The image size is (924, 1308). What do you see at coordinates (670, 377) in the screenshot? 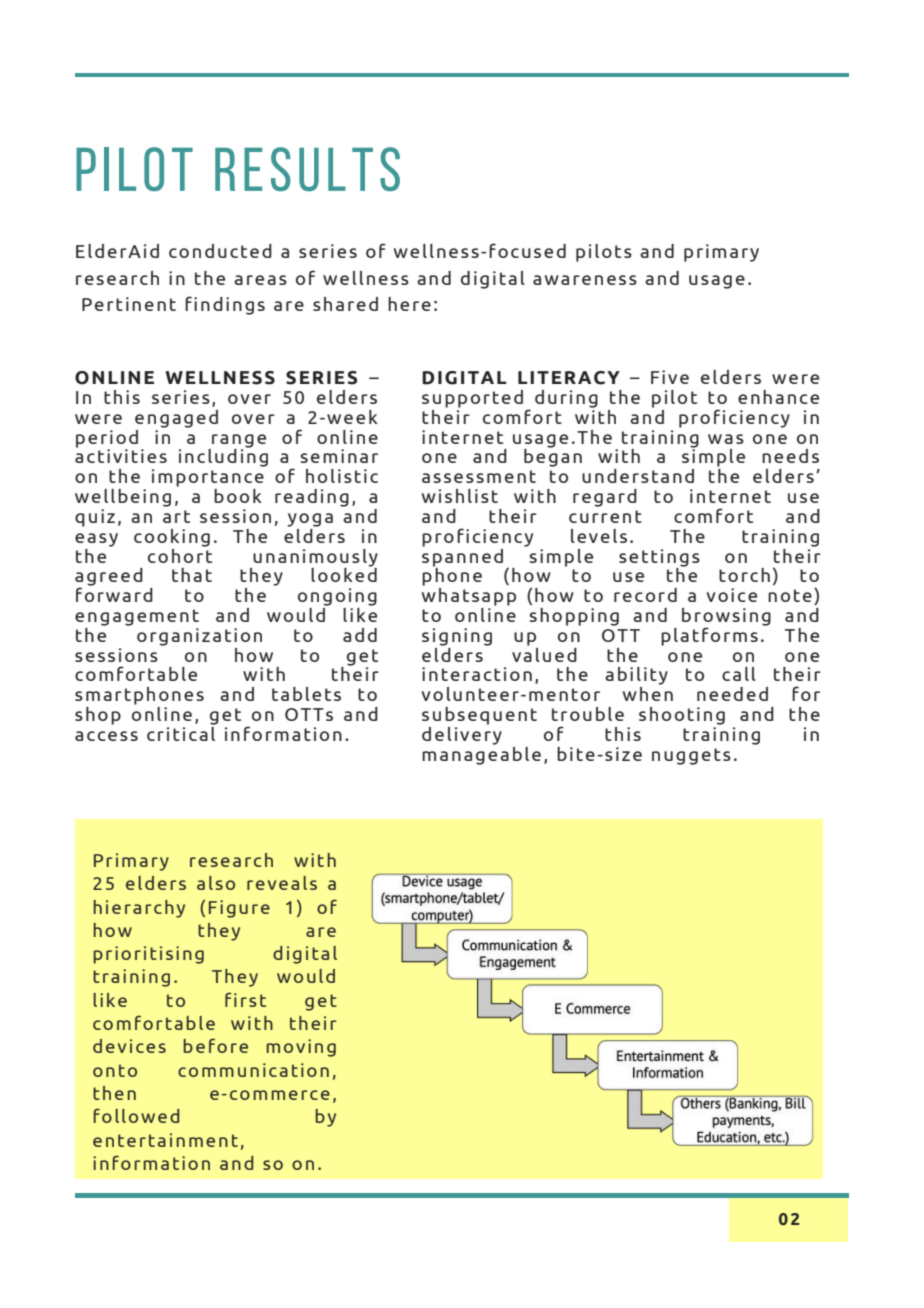
I see `Five` at bounding box center [670, 377].
